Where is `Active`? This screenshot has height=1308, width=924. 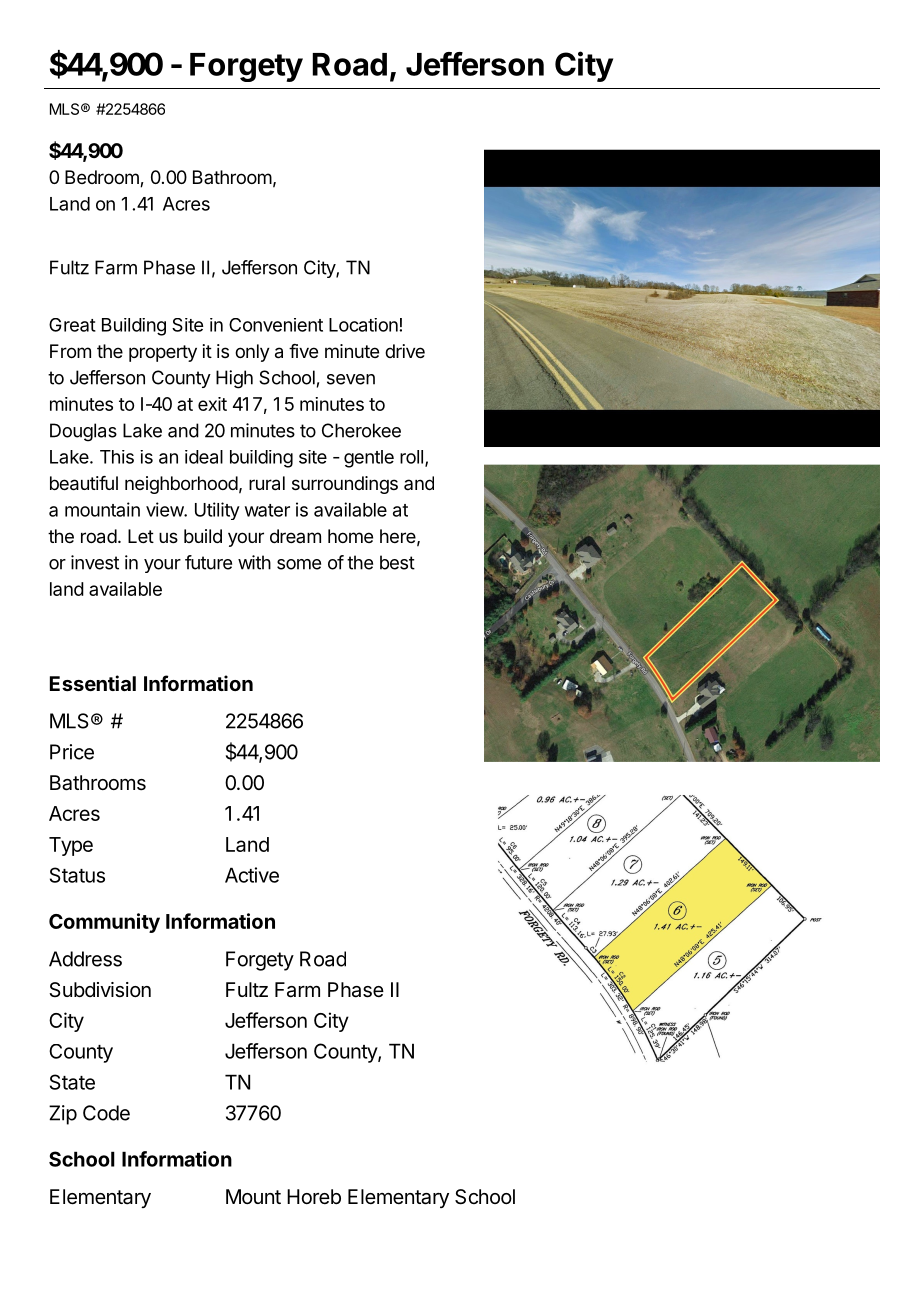 Active is located at coordinates (252, 875).
